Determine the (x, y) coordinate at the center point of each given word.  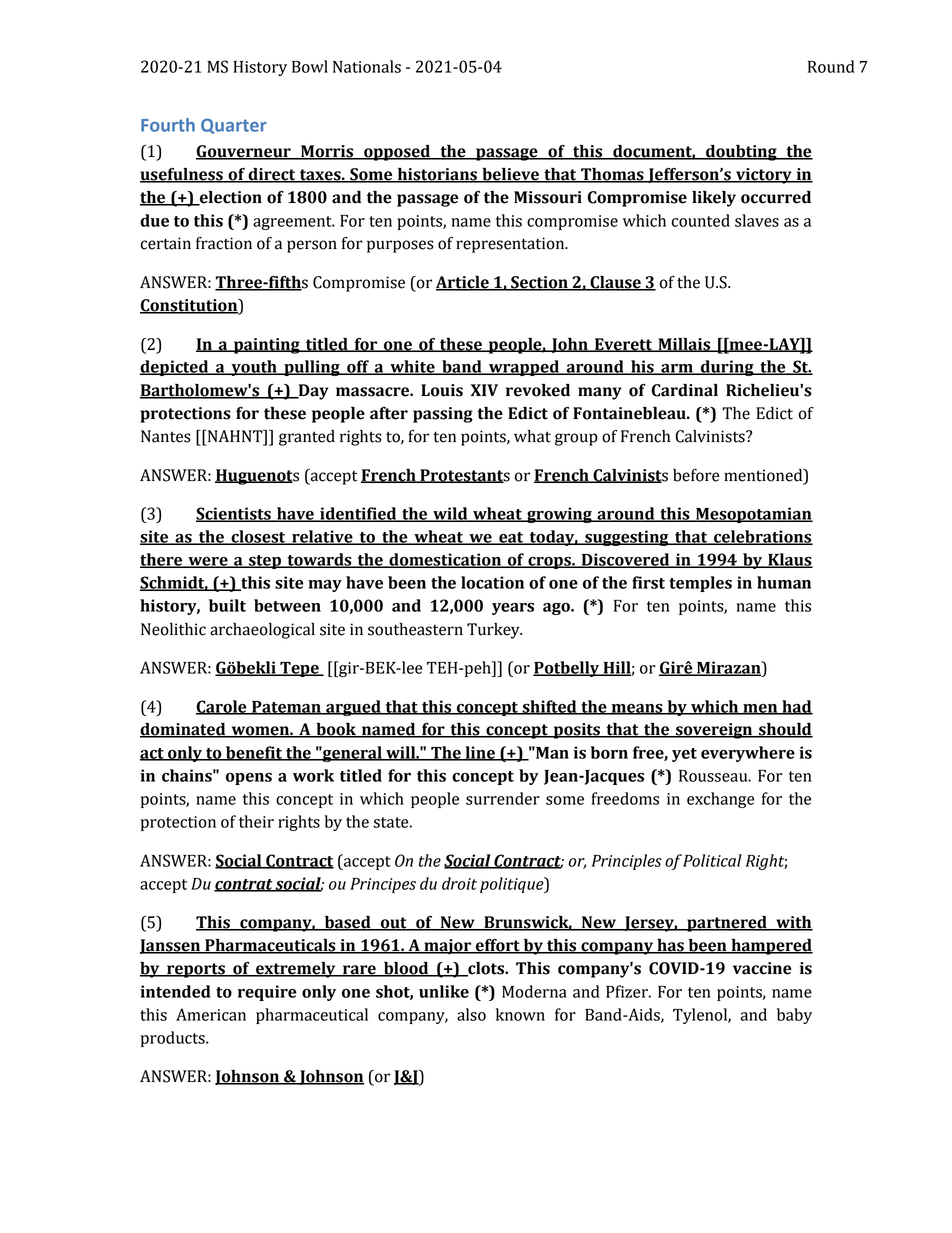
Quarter (233, 126)
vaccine (762, 968)
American (211, 1014)
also (471, 1014)
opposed (397, 153)
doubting (741, 153)
